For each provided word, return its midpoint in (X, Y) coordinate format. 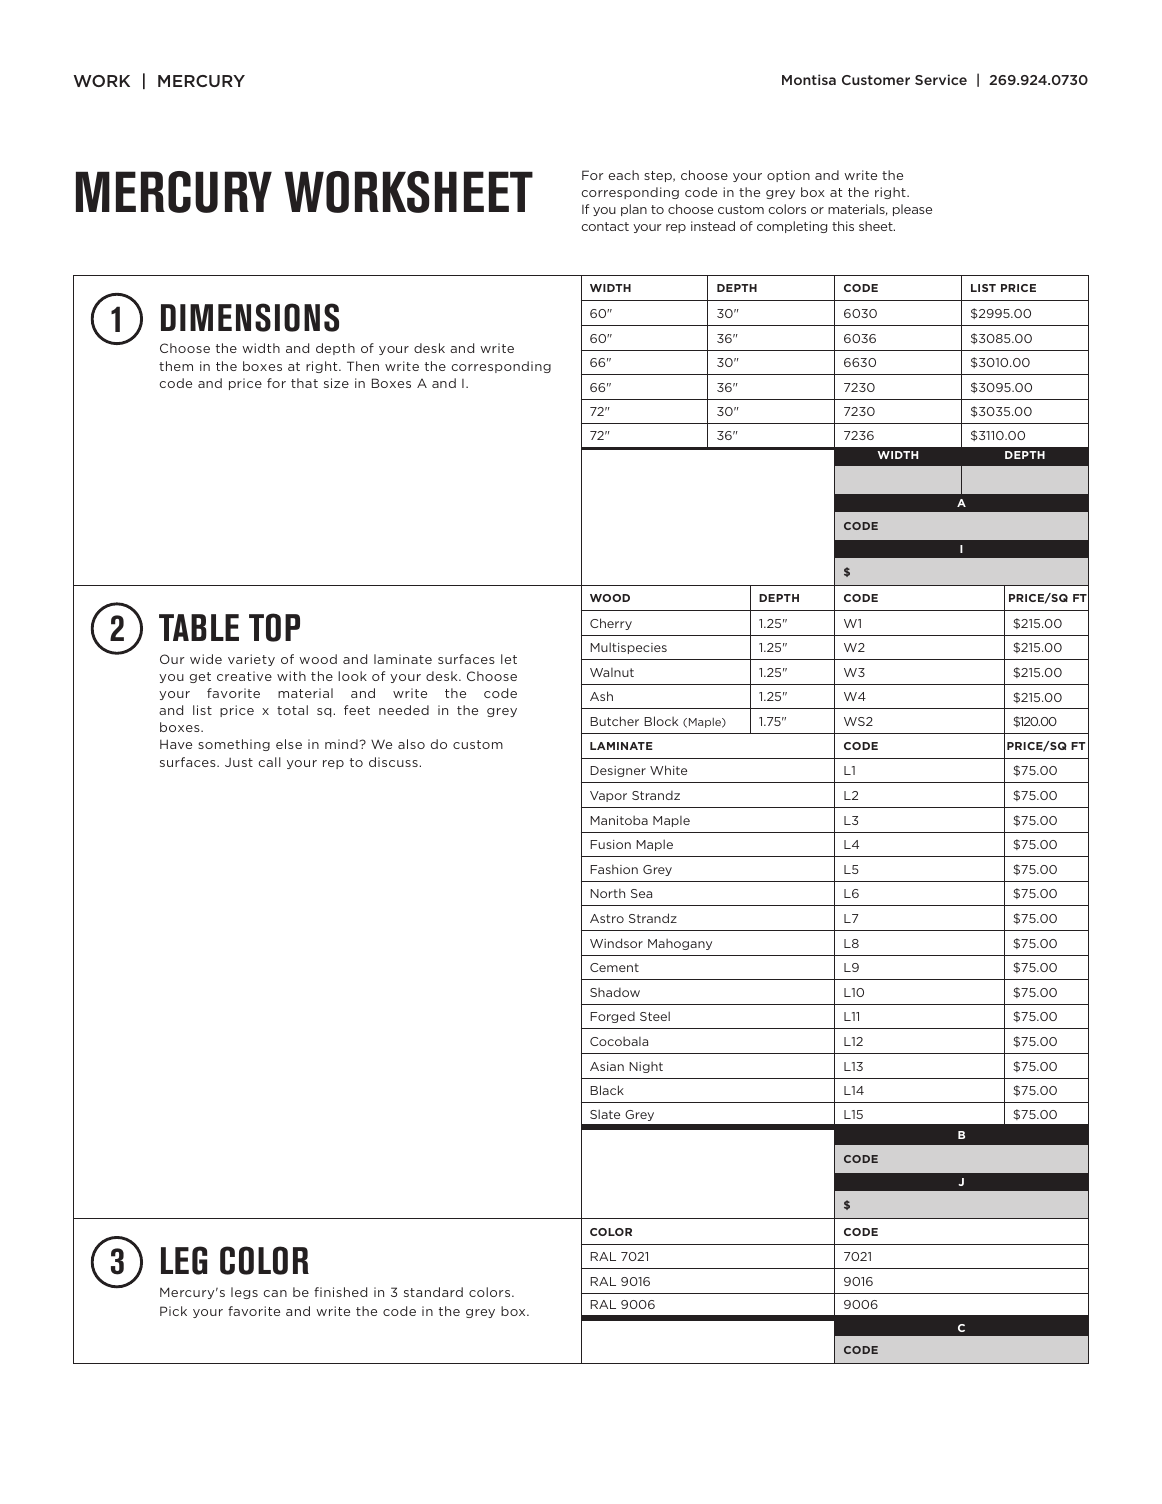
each (623, 175)
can (275, 1293)
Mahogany (680, 944)
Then (363, 366)
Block (661, 721)
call (269, 762)
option (788, 176)
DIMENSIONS (250, 317)
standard (433, 1292)
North (607, 893)
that (304, 383)
